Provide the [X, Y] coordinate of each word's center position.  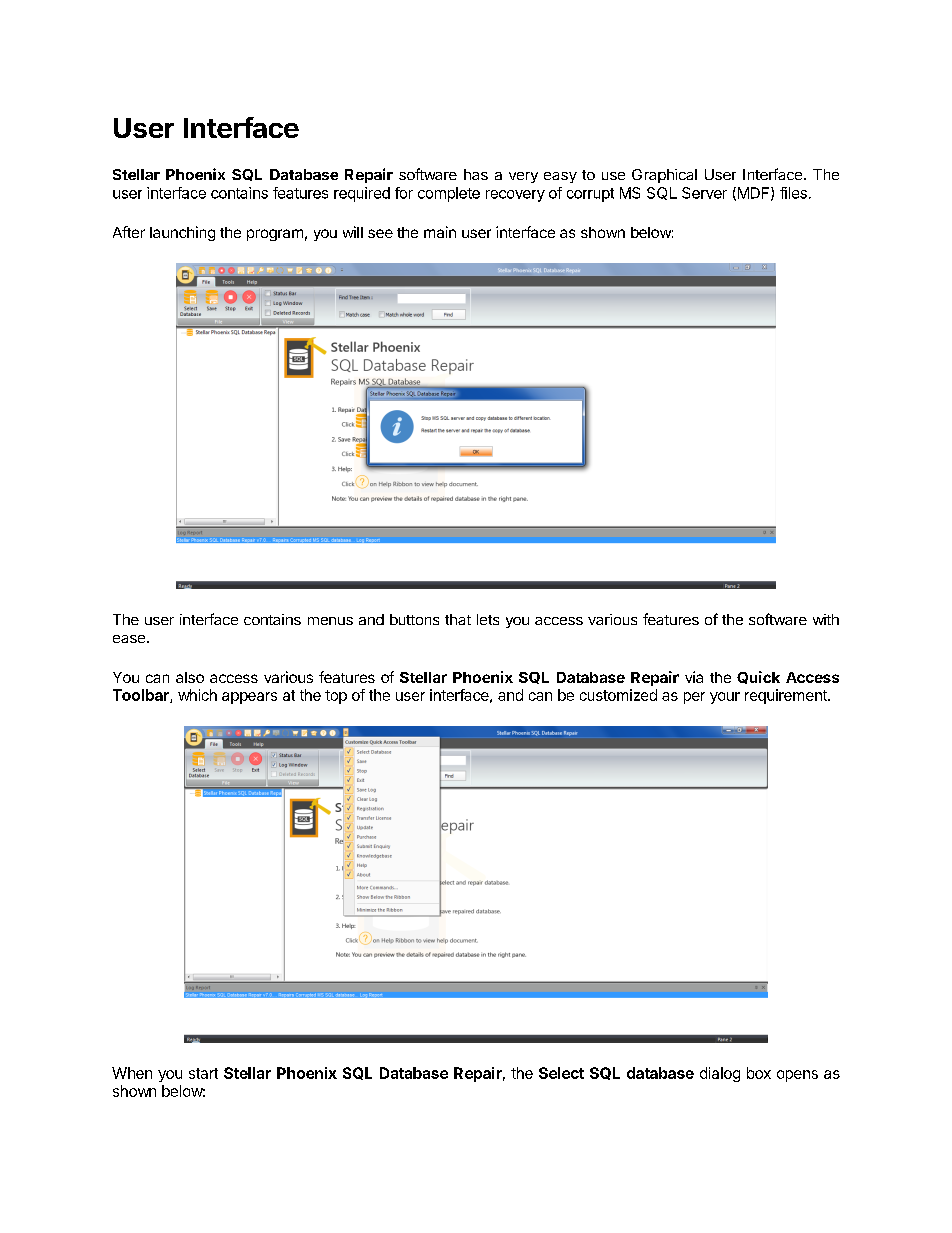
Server [704, 193]
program [275, 235]
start [203, 1073]
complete [449, 194]
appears [249, 698]
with [826, 619]
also [190, 677]
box [759, 1073]
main [440, 232]
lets [488, 619]
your [725, 698]
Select [561, 1073]
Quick [758, 677]
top [336, 697]
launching [182, 233]
